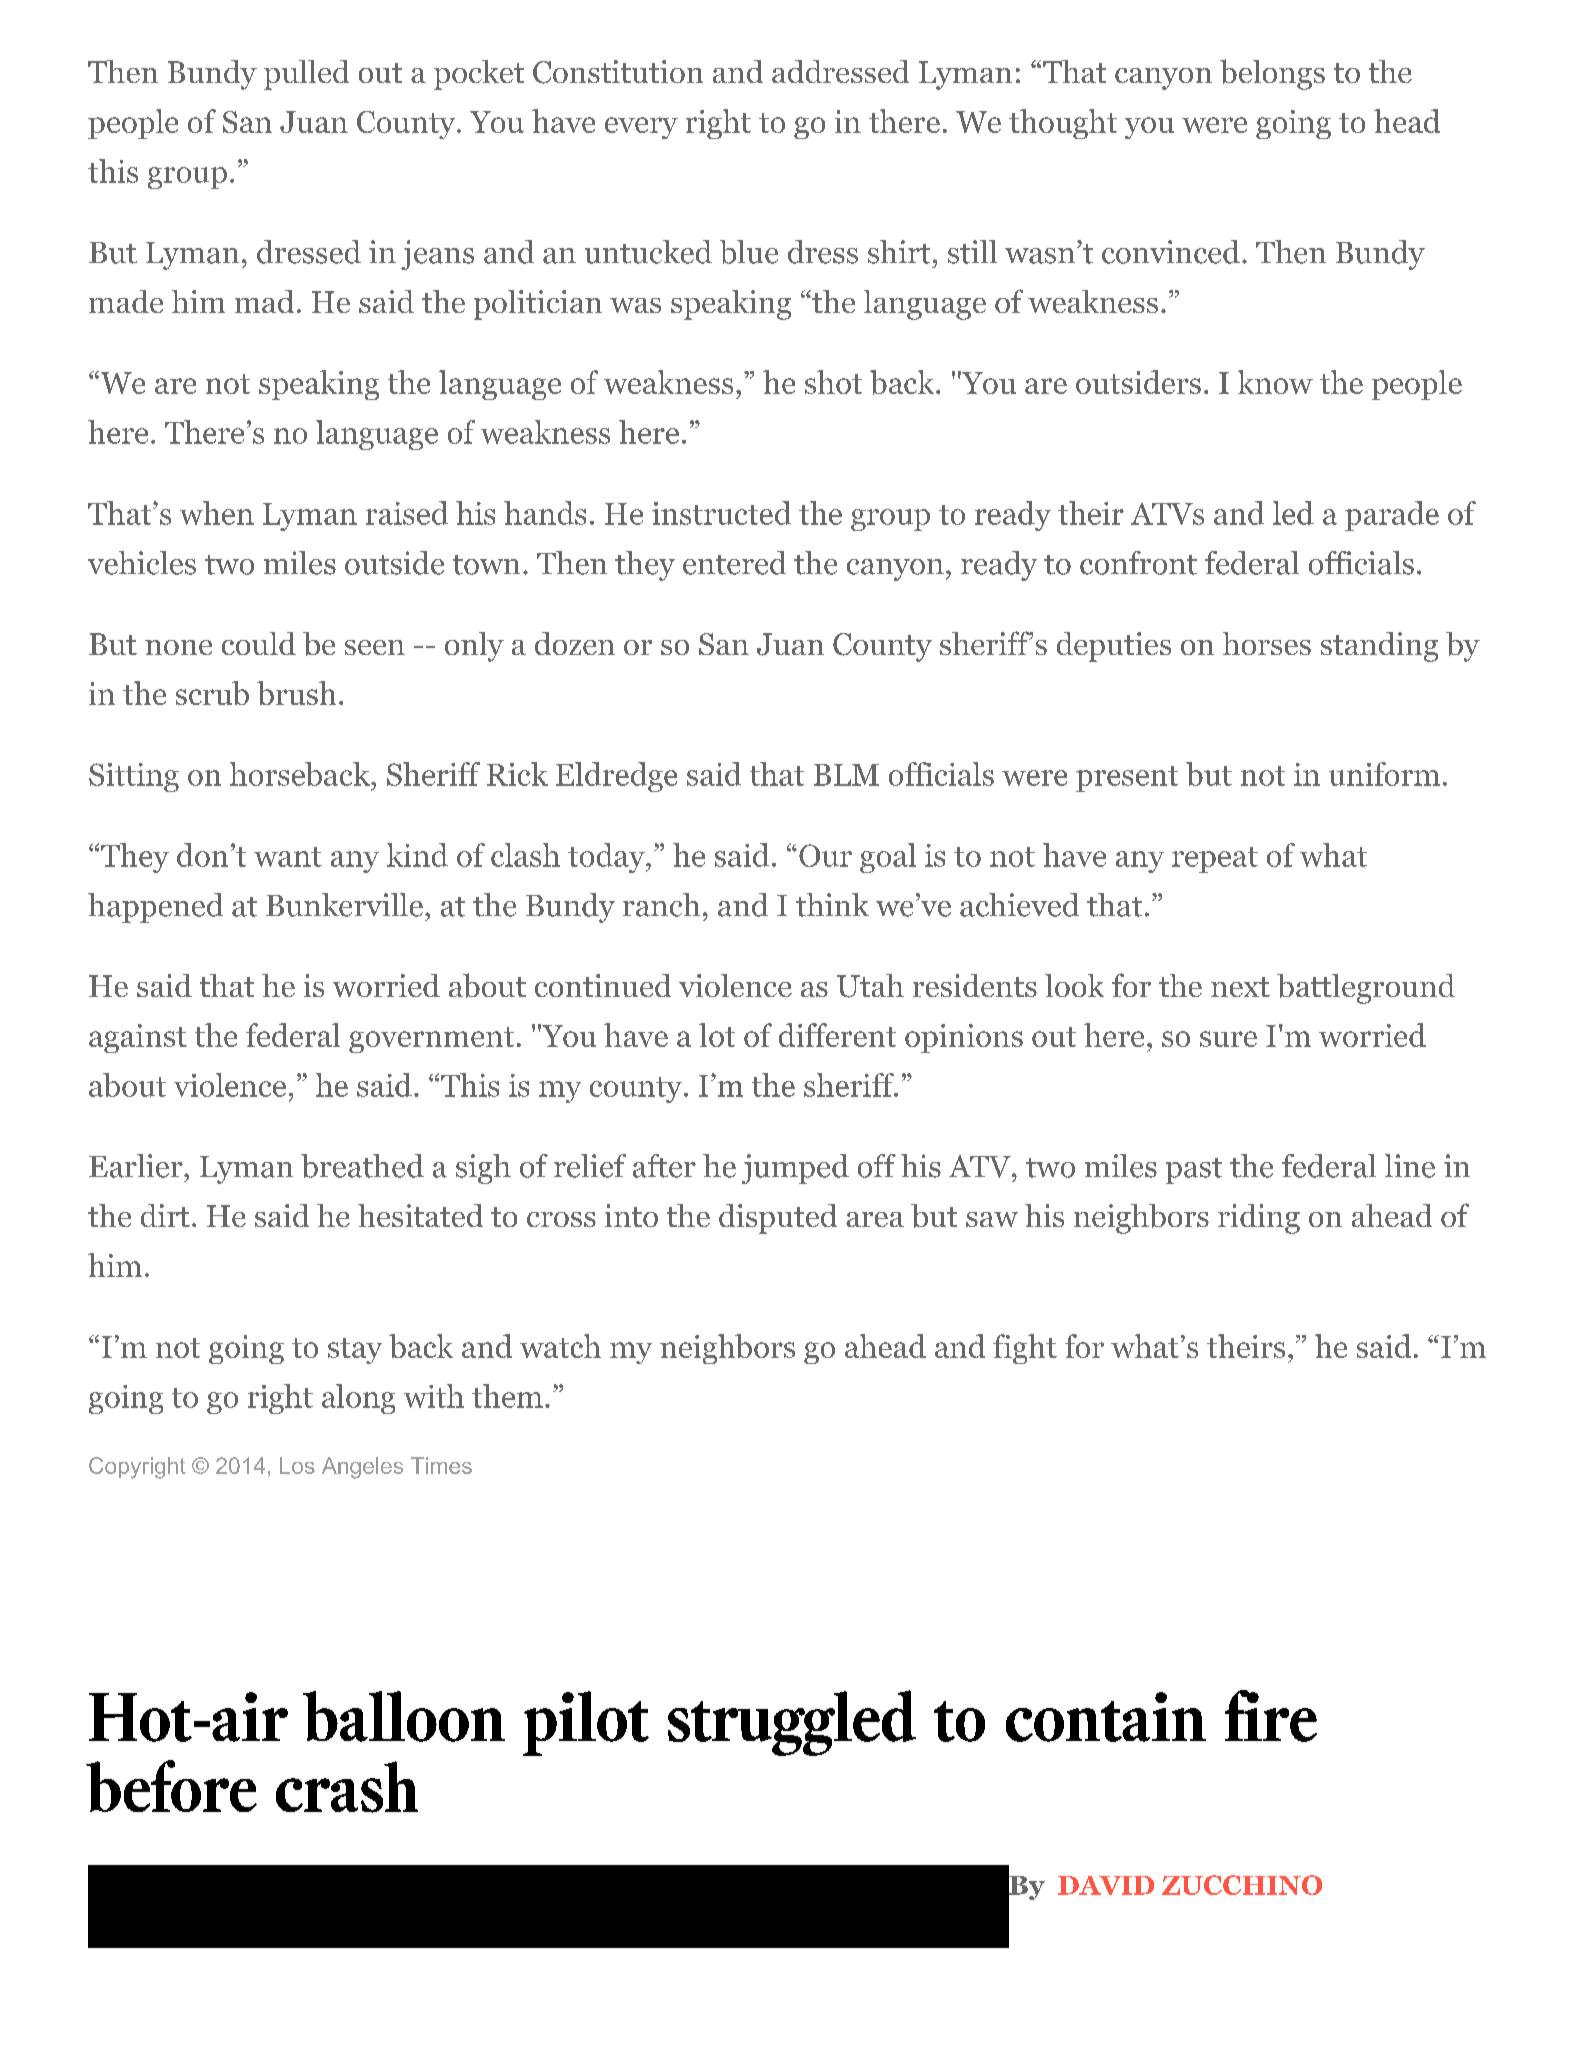 The height and width of the document is (2052, 1586). What do you see at coordinates (641, 128) in the document?
I see `every` at bounding box center [641, 128].
